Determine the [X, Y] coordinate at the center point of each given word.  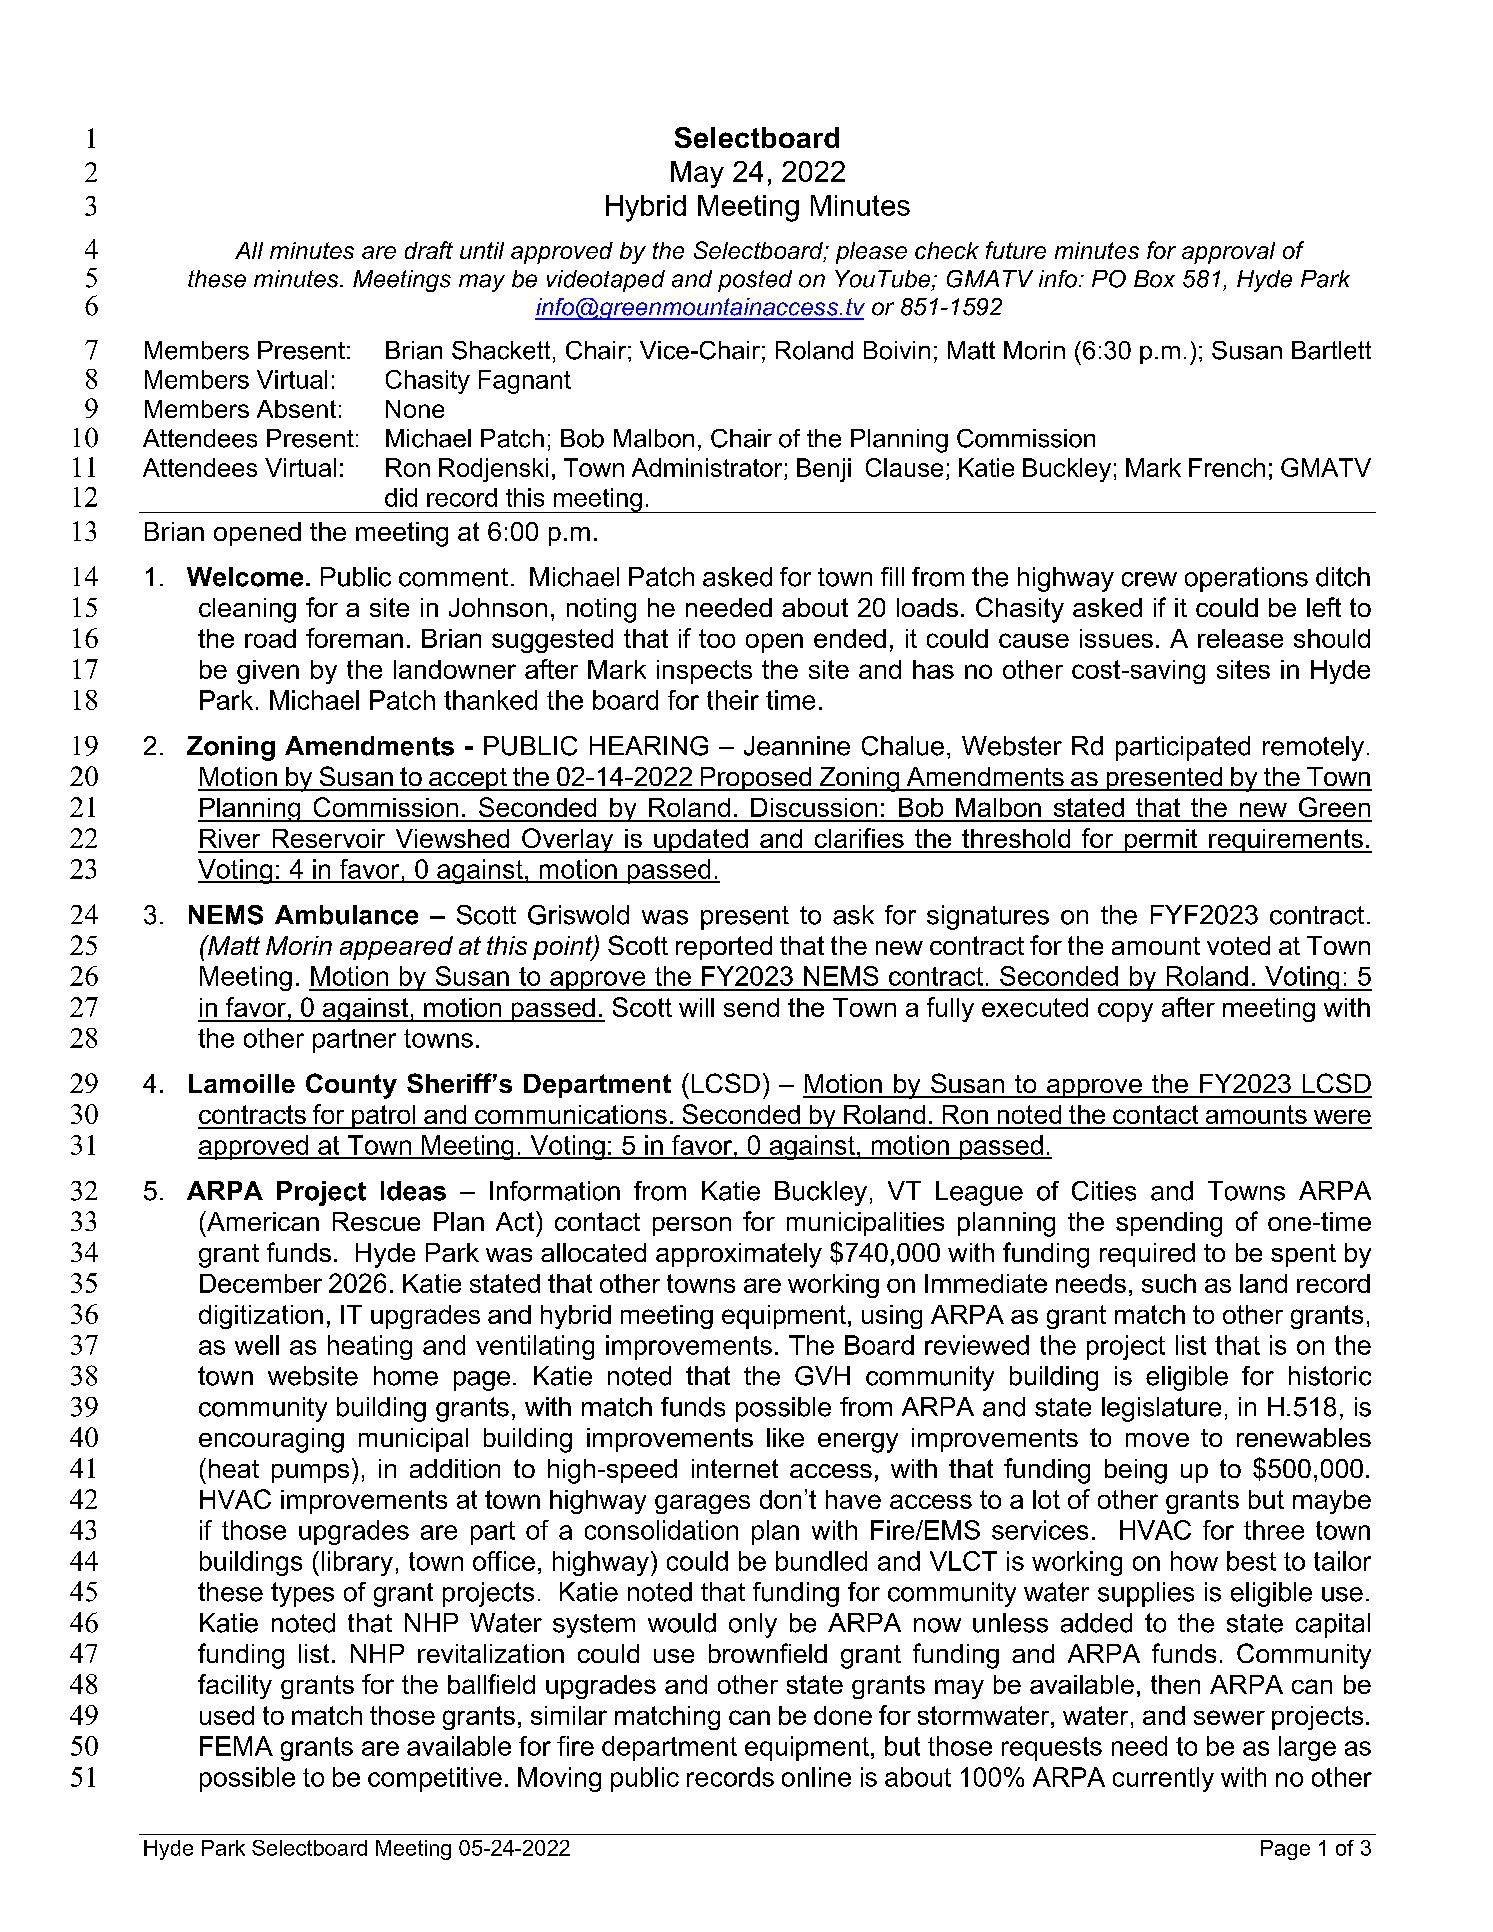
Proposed [756, 779]
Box [1154, 279]
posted [755, 281]
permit [1161, 841]
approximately [739, 1255]
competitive [435, 1779]
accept [468, 779]
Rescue [376, 1221]
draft [429, 250]
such [1169, 1283]
